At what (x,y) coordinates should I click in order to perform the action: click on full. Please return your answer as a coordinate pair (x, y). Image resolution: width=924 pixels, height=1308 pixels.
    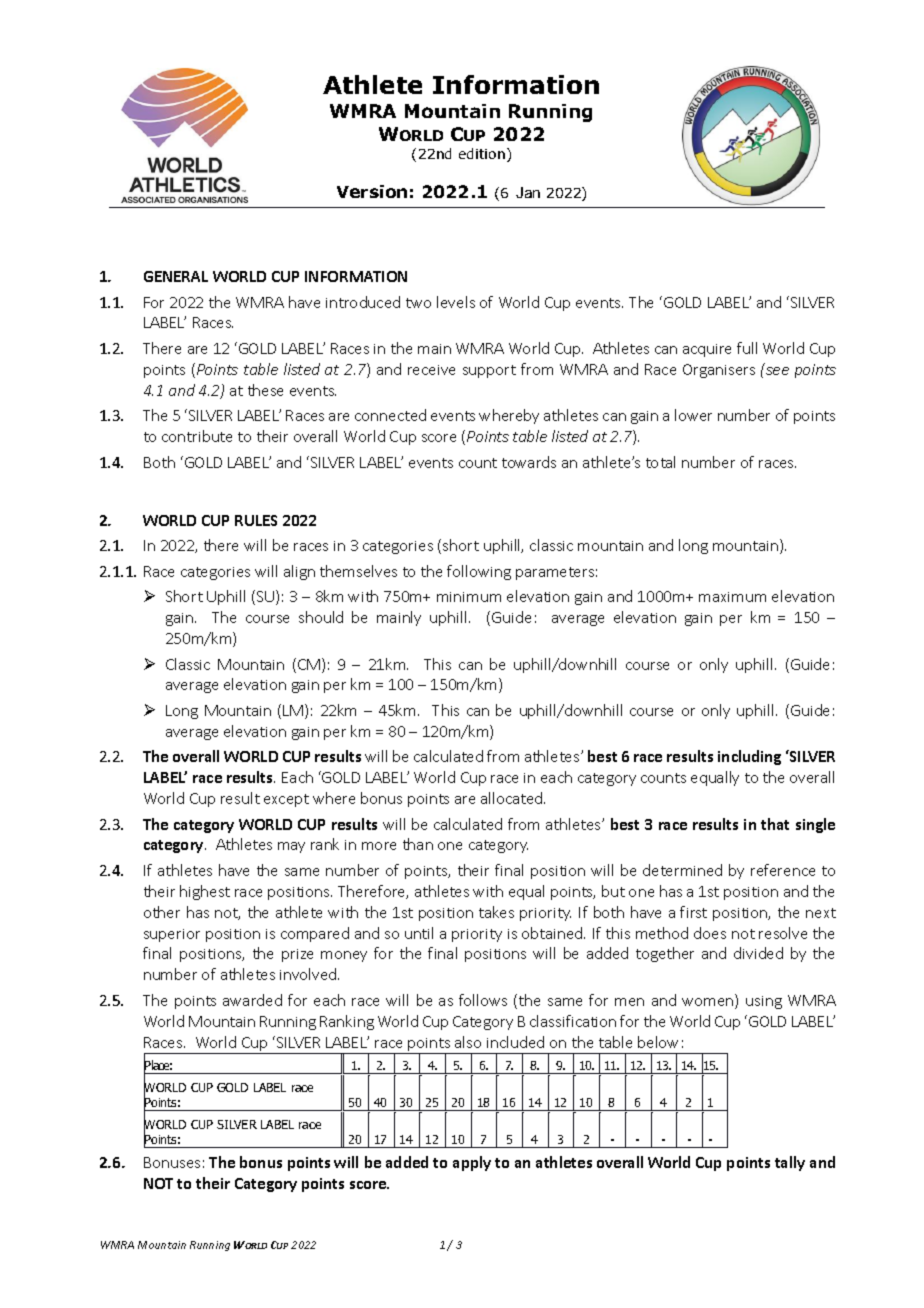
    Looking at the image, I should click on (747, 348).
